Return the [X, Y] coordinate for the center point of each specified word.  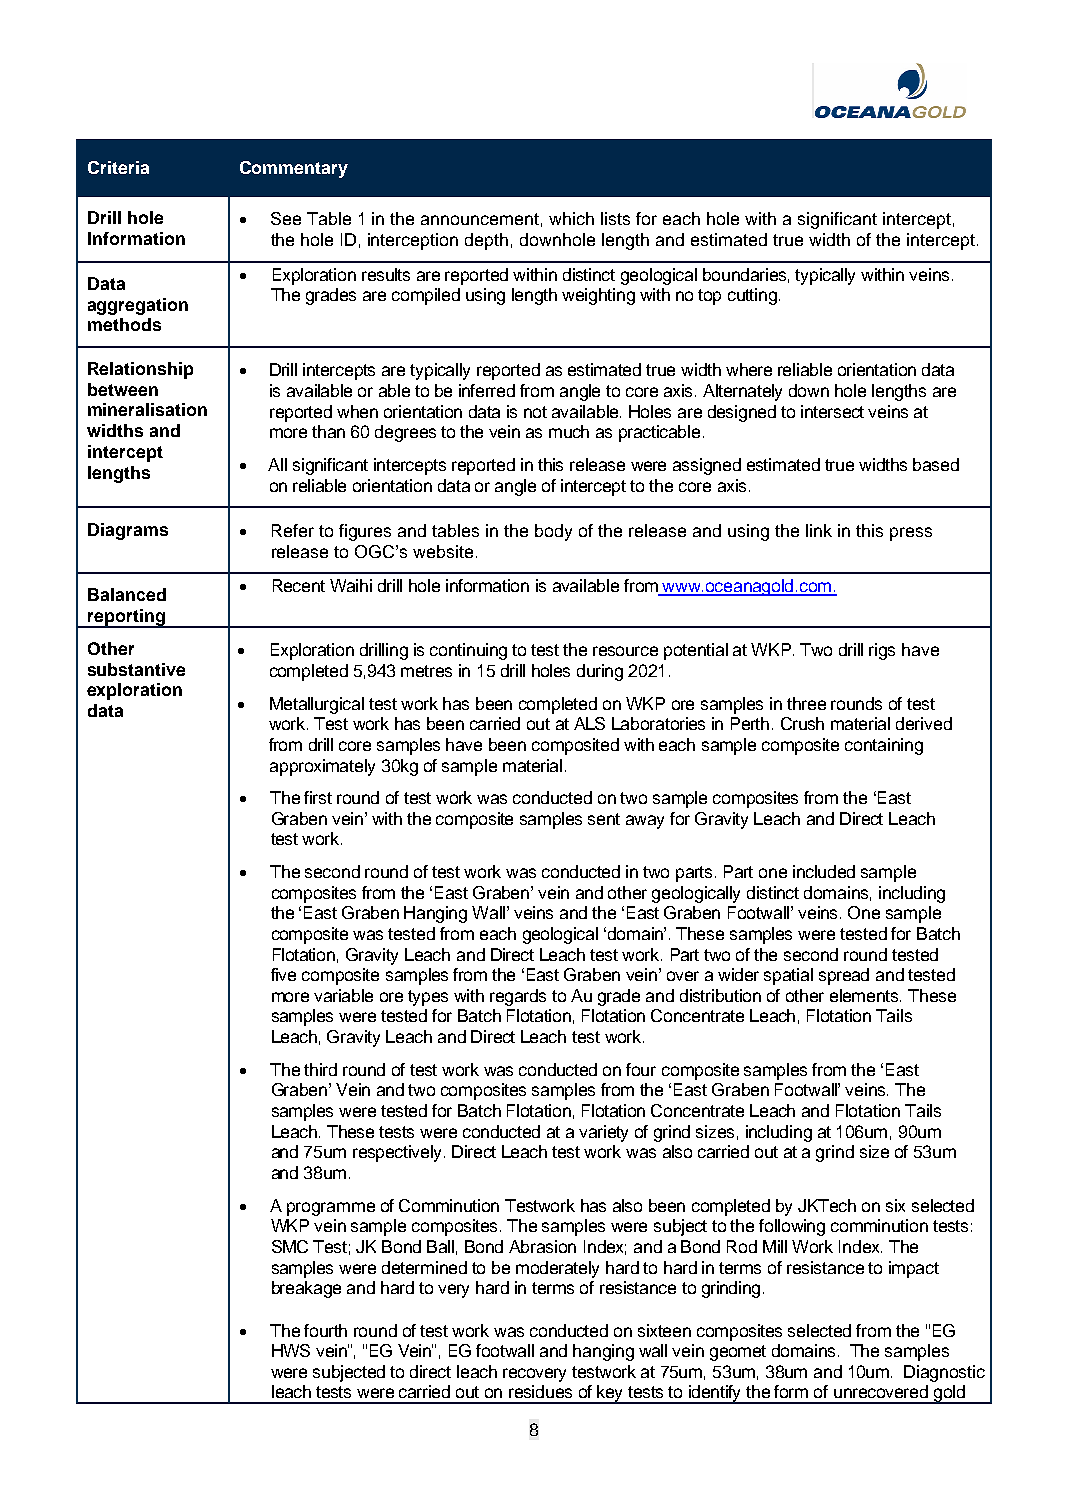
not [535, 412]
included [824, 871]
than [328, 431]
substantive [136, 669]
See [286, 218]
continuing [468, 651]
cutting [754, 296]
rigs [882, 651]
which [571, 218]
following [792, 1227]
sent [604, 819]
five [283, 974]
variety [603, 1133]
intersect [832, 411]
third [320, 1069]
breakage [306, 1289]
